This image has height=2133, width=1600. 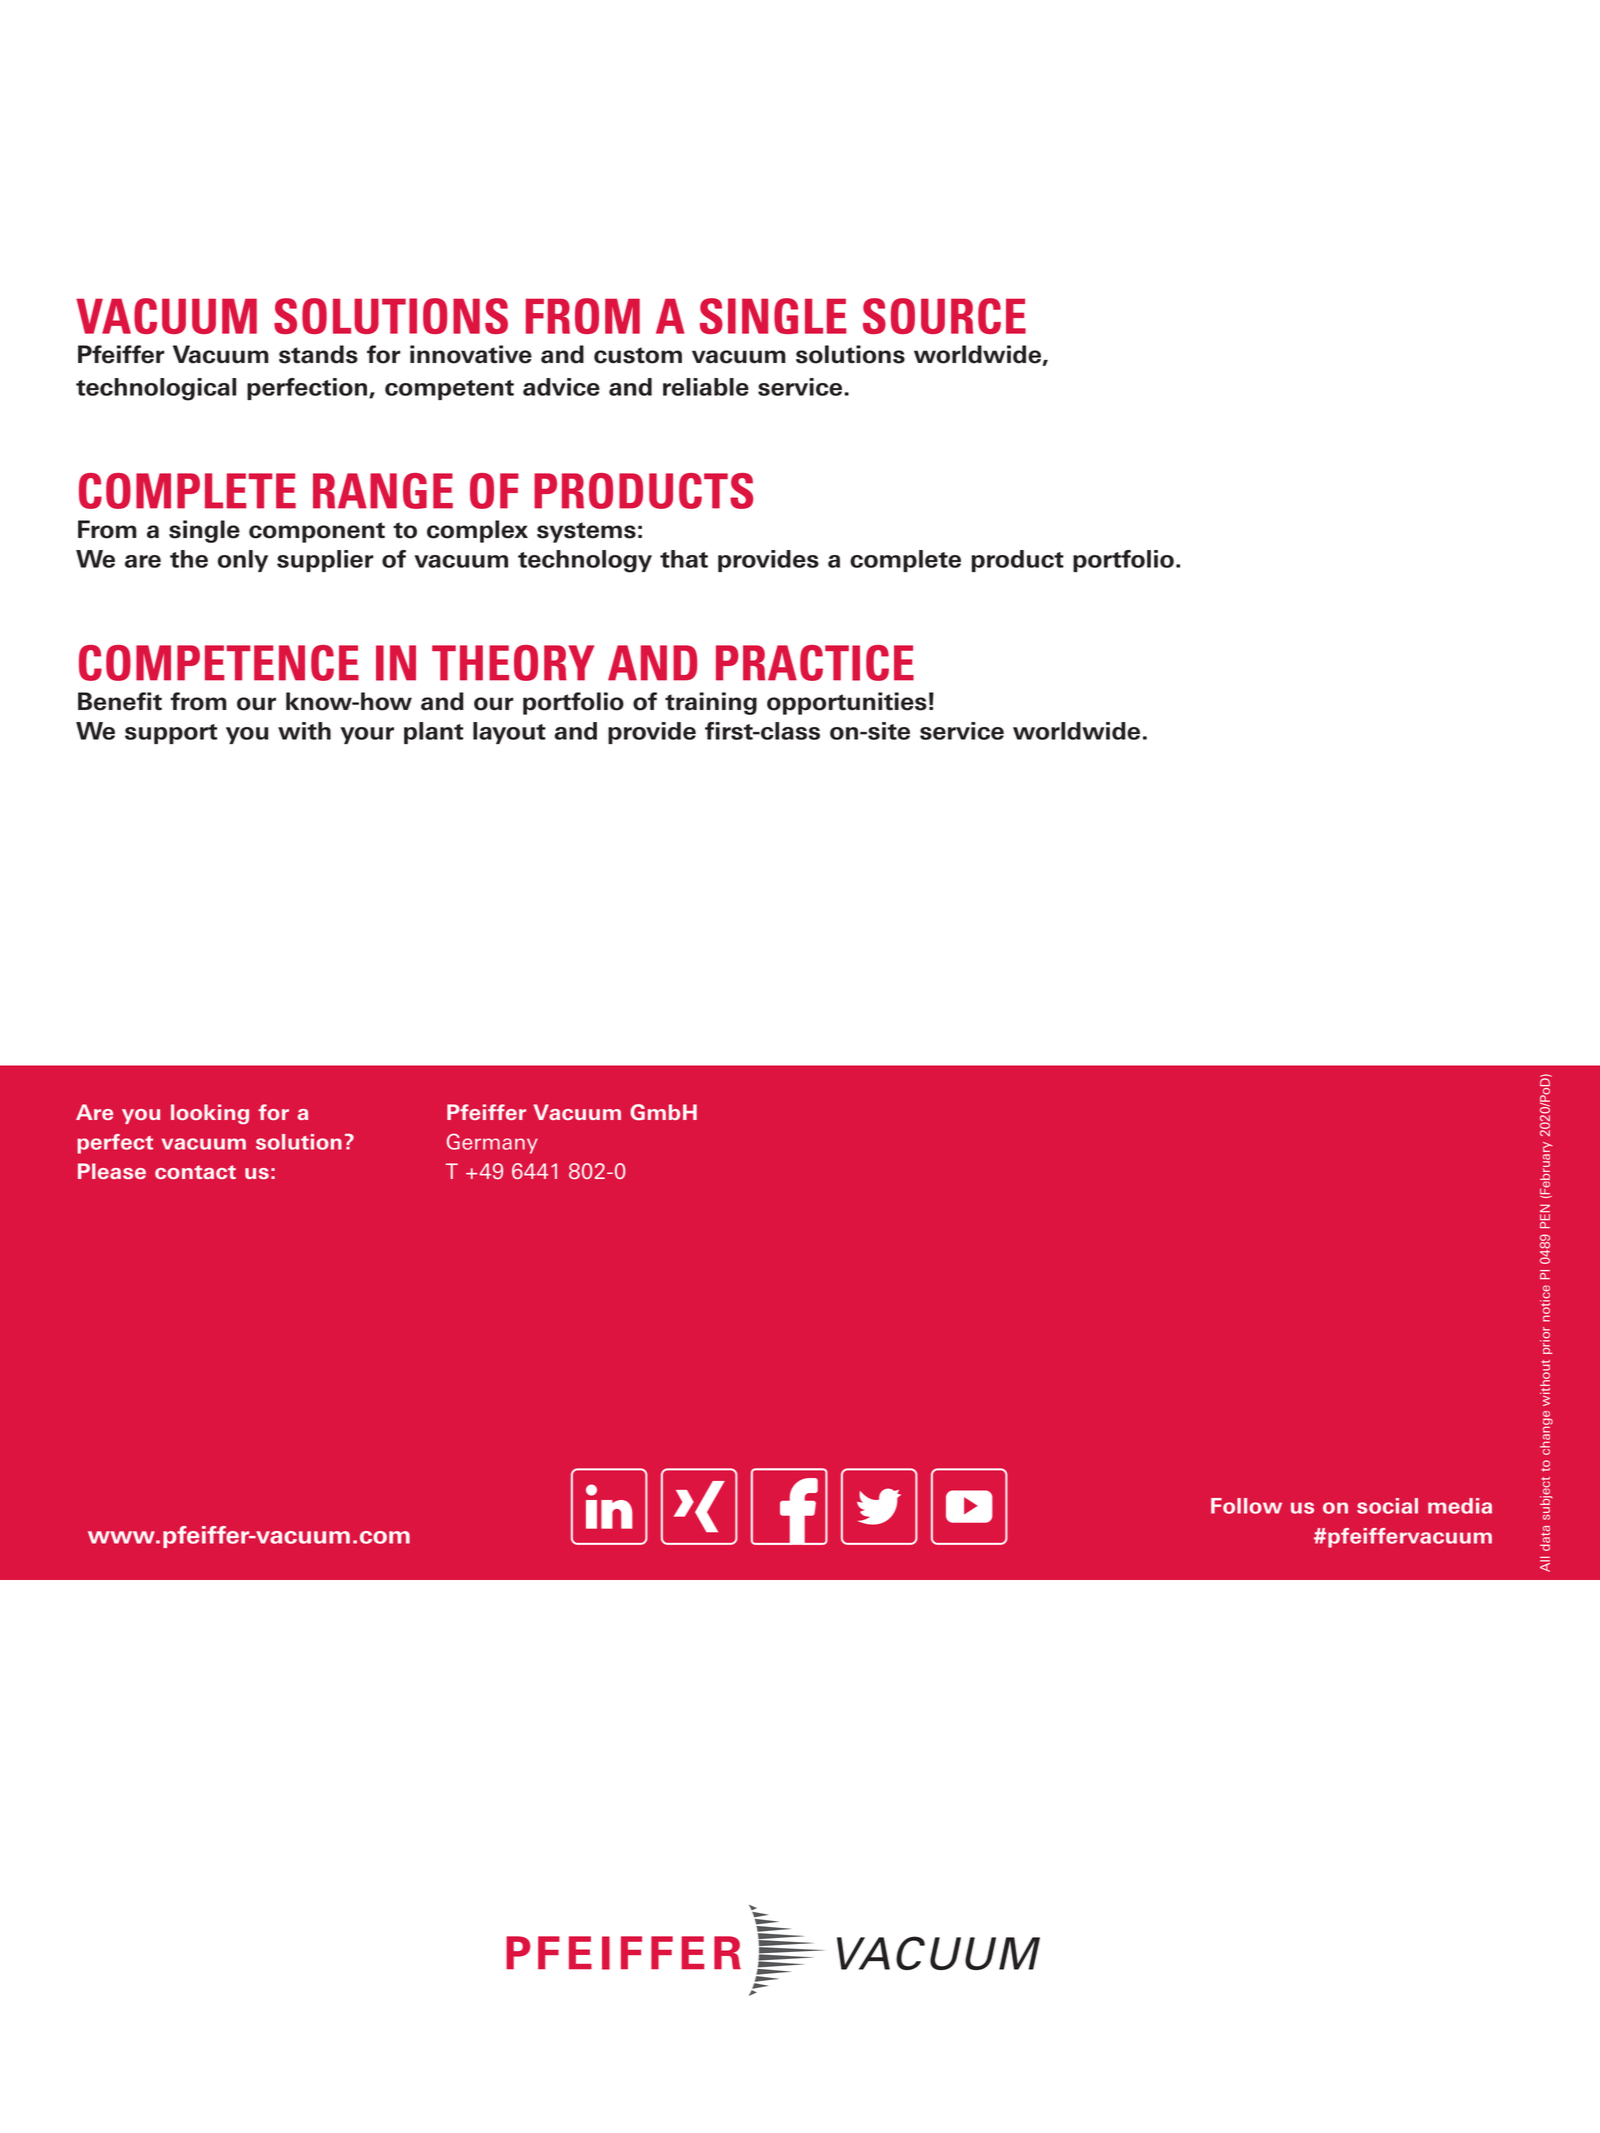 I want to click on reliable, so click(x=706, y=387).
